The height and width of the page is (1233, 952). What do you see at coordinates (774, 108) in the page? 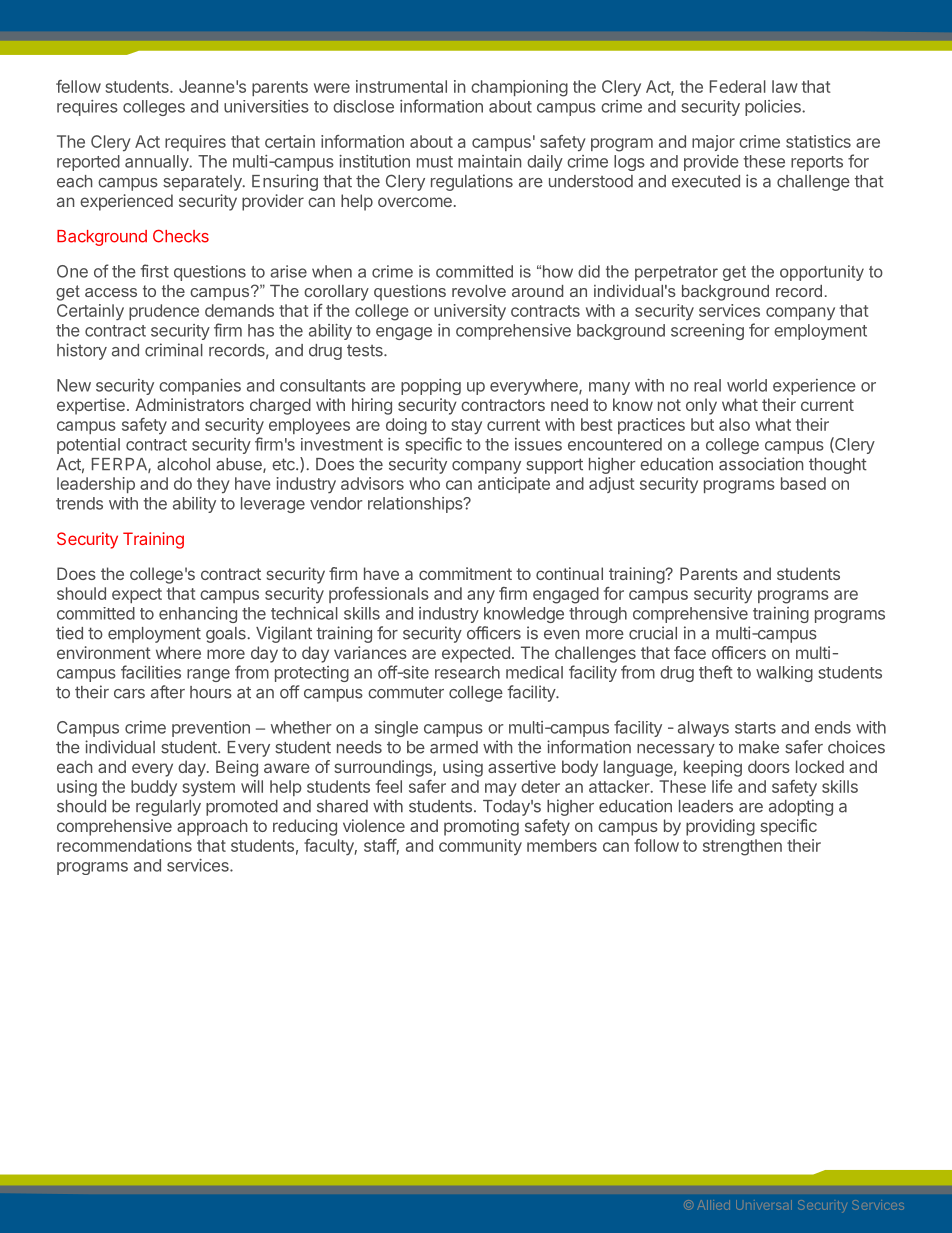
I see `policies` at bounding box center [774, 108].
